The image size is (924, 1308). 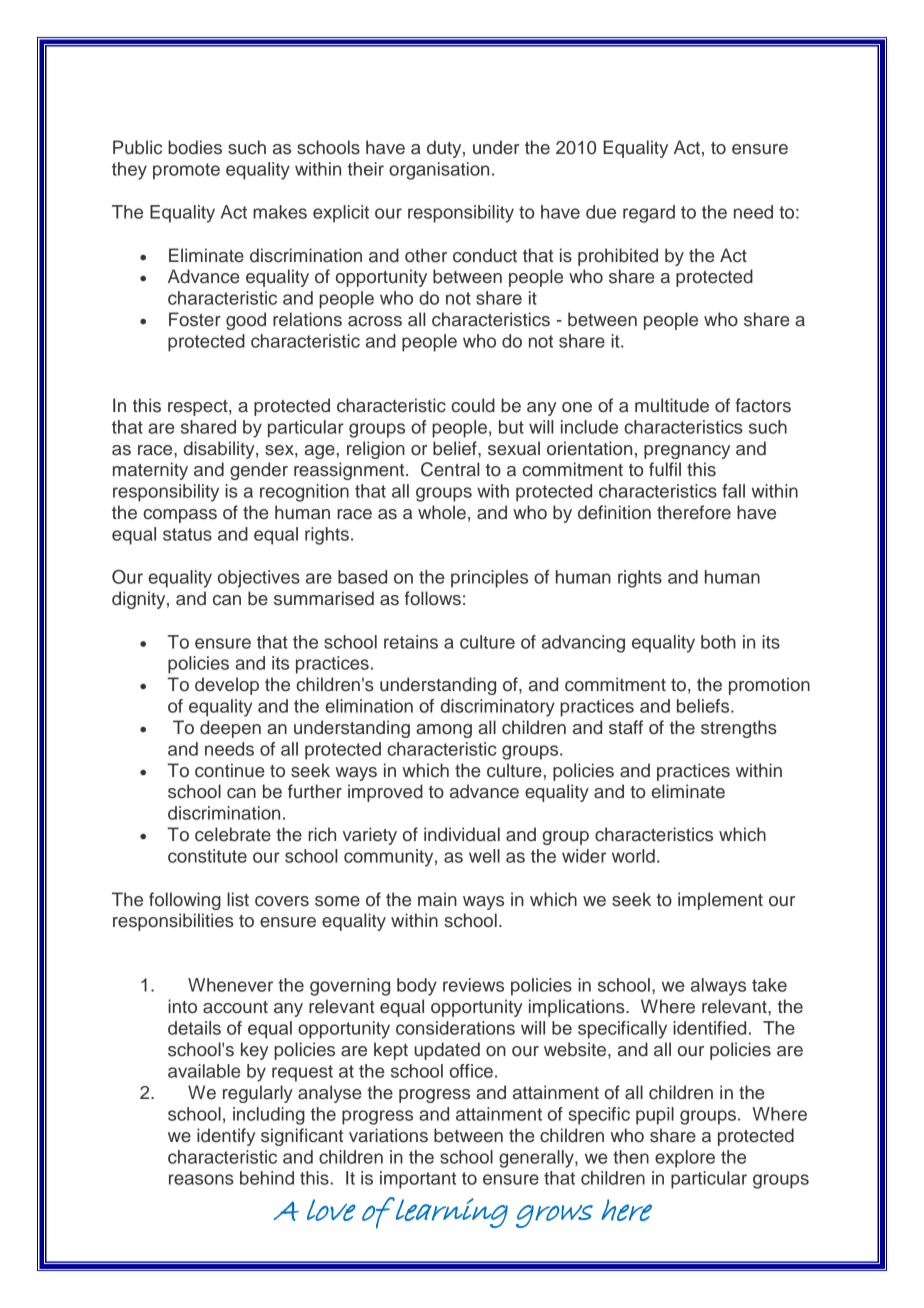 I want to click on identify, so click(x=226, y=1137).
